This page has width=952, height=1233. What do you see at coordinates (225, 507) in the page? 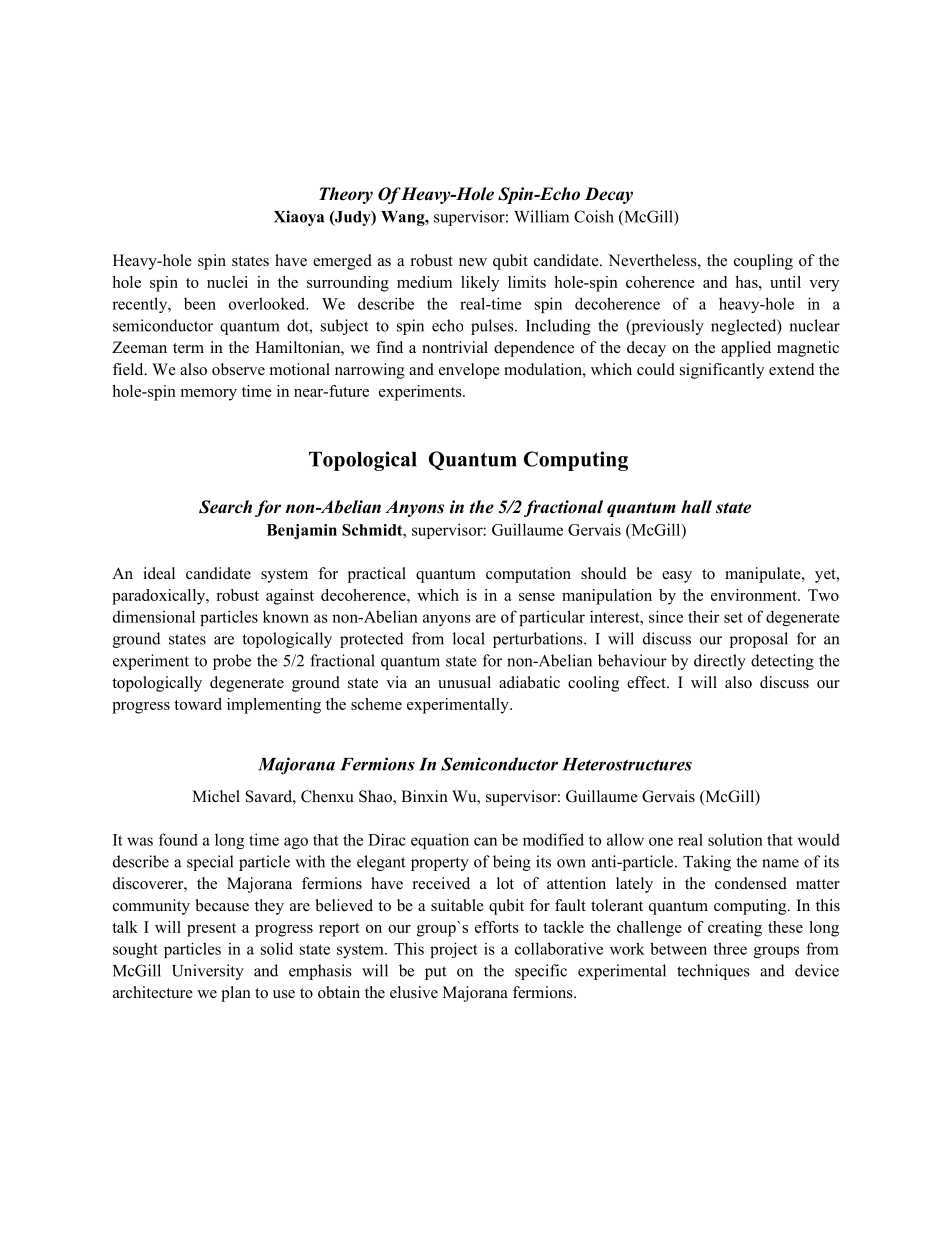
I see `Search` at bounding box center [225, 507].
